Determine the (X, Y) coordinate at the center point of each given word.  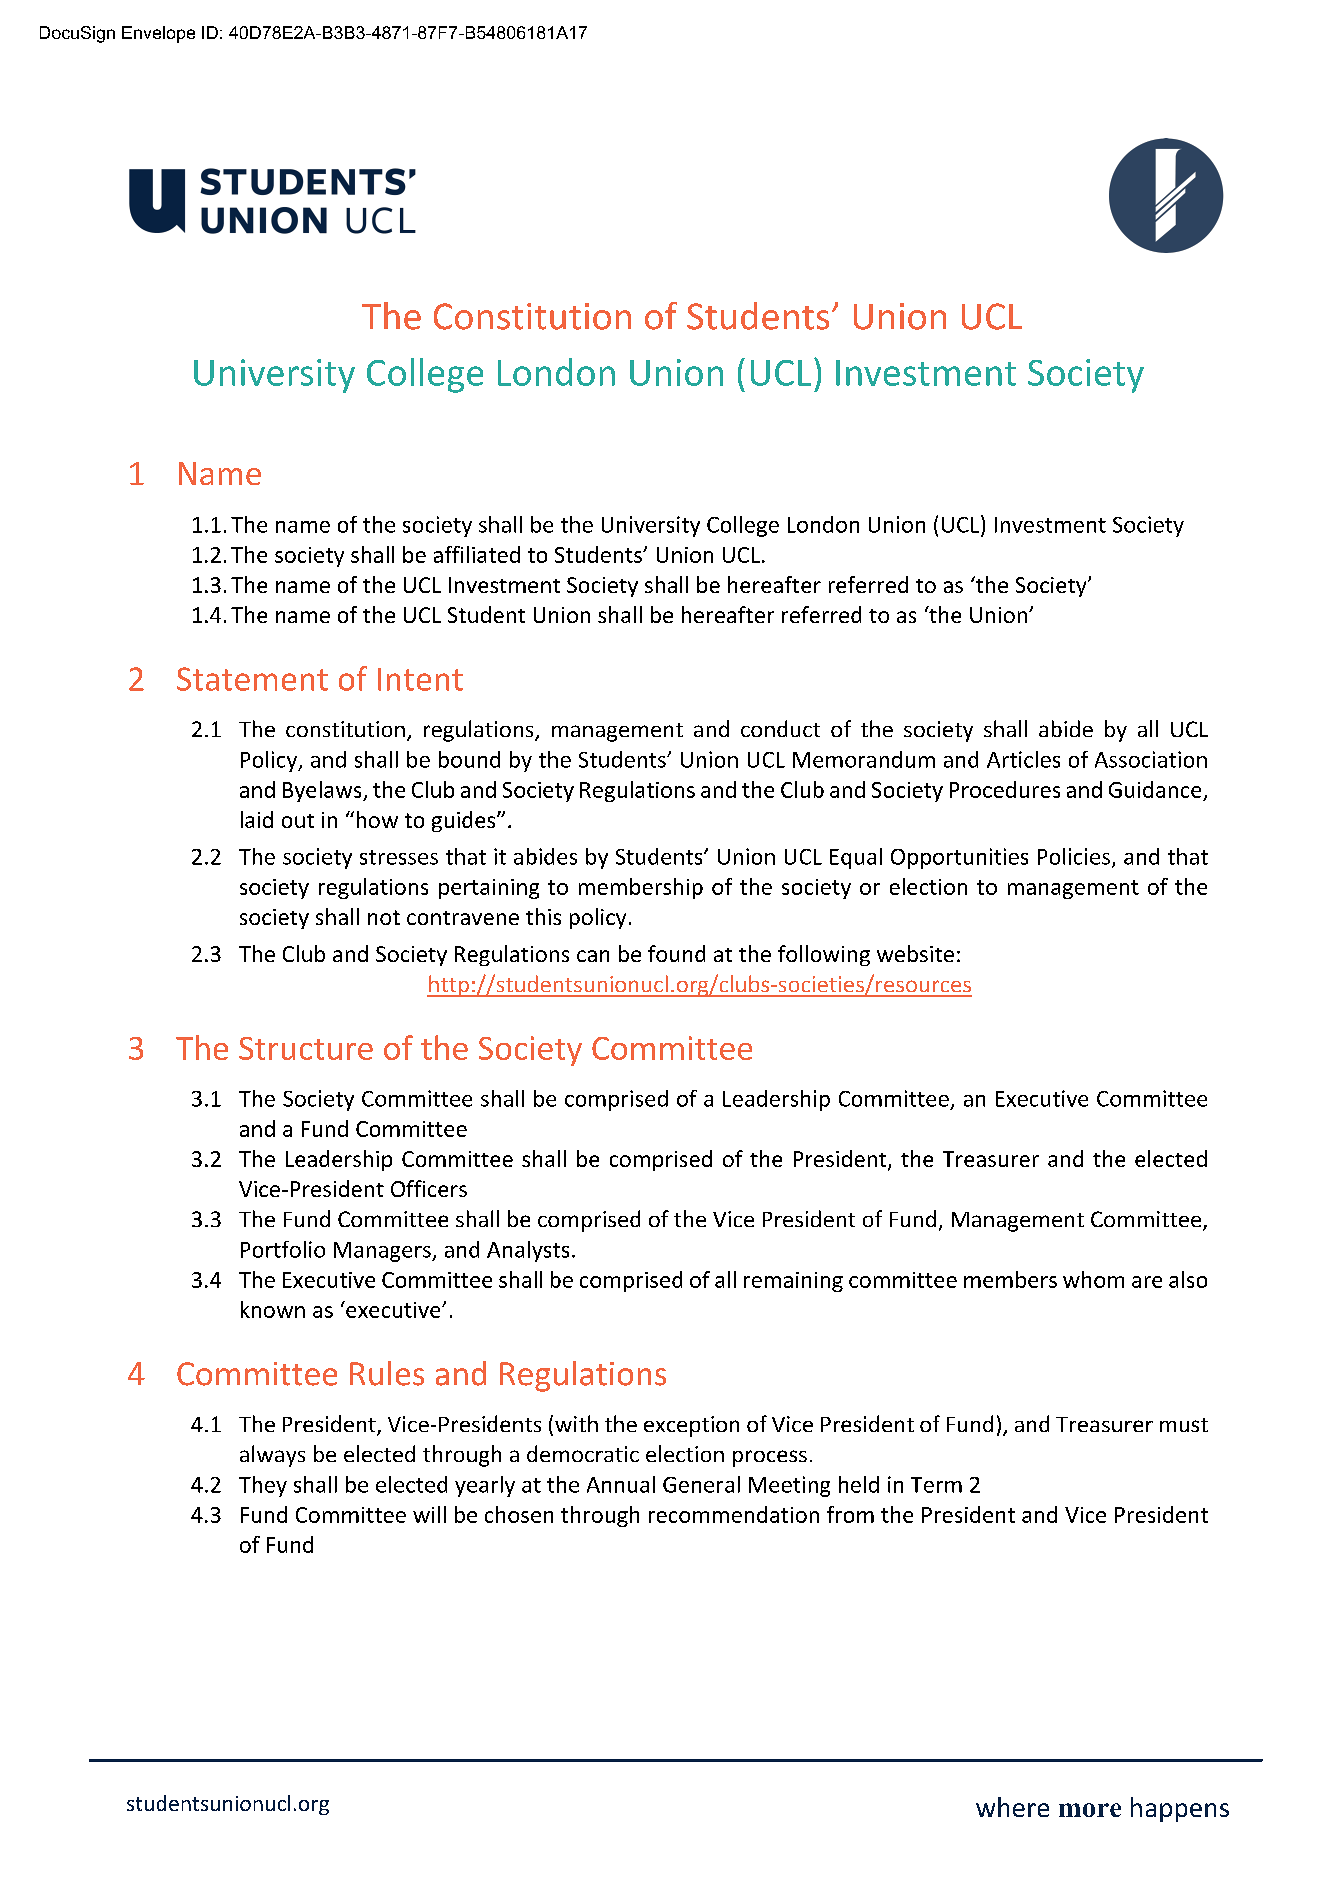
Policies (1074, 856)
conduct (780, 728)
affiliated (477, 554)
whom (1093, 1279)
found (676, 953)
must (1184, 1425)
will (429, 1514)
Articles (1023, 759)
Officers (429, 1188)
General (701, 1484)
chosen (519, 1514)
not (384, 917)
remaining (793, 1282)
